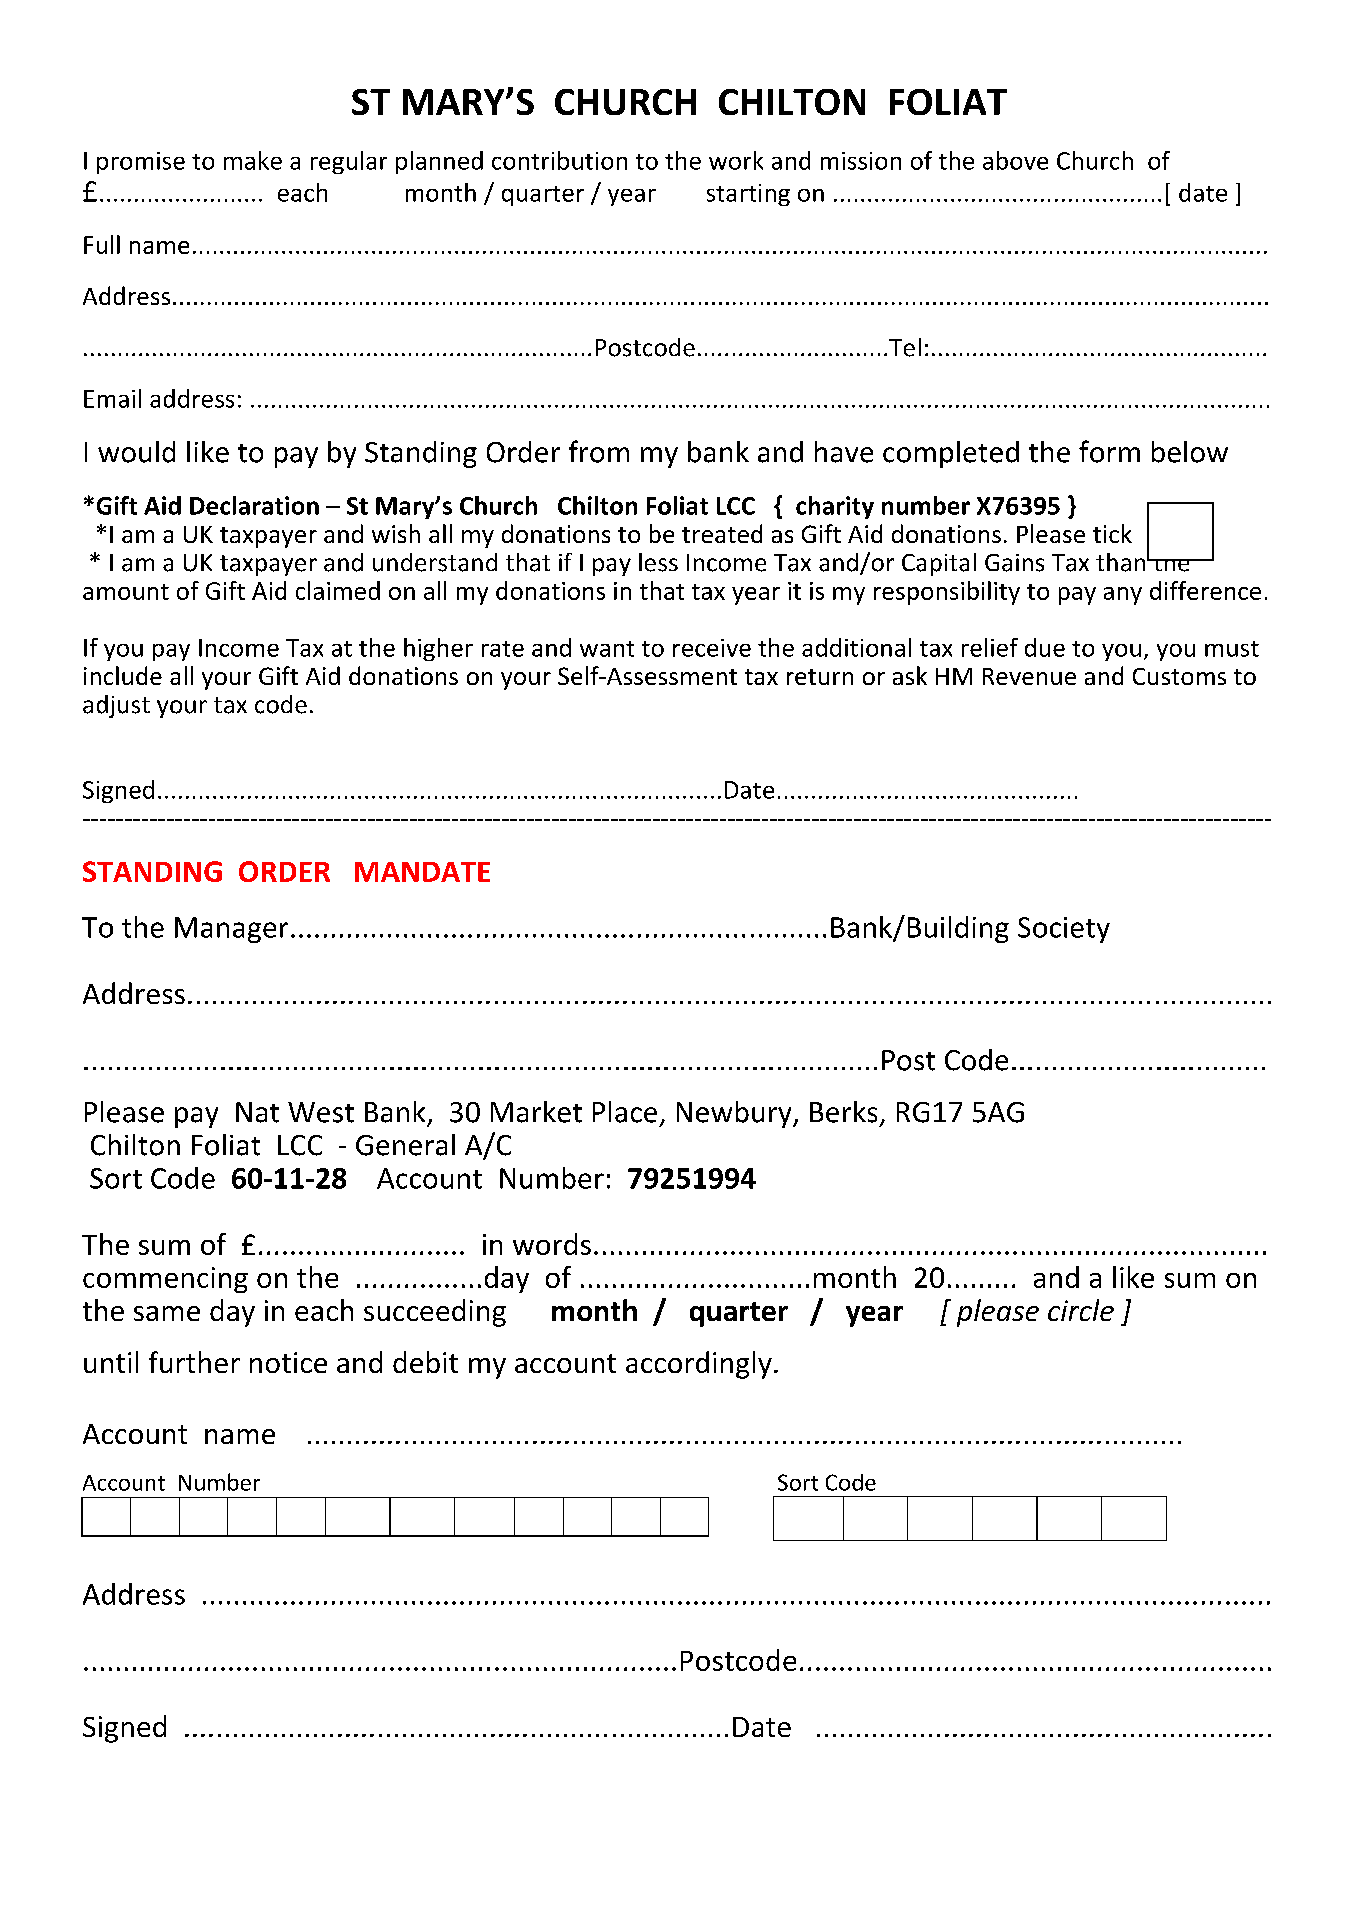 This image has height=1920, width=1357. I want to click on adjust, so click(116, 706).
